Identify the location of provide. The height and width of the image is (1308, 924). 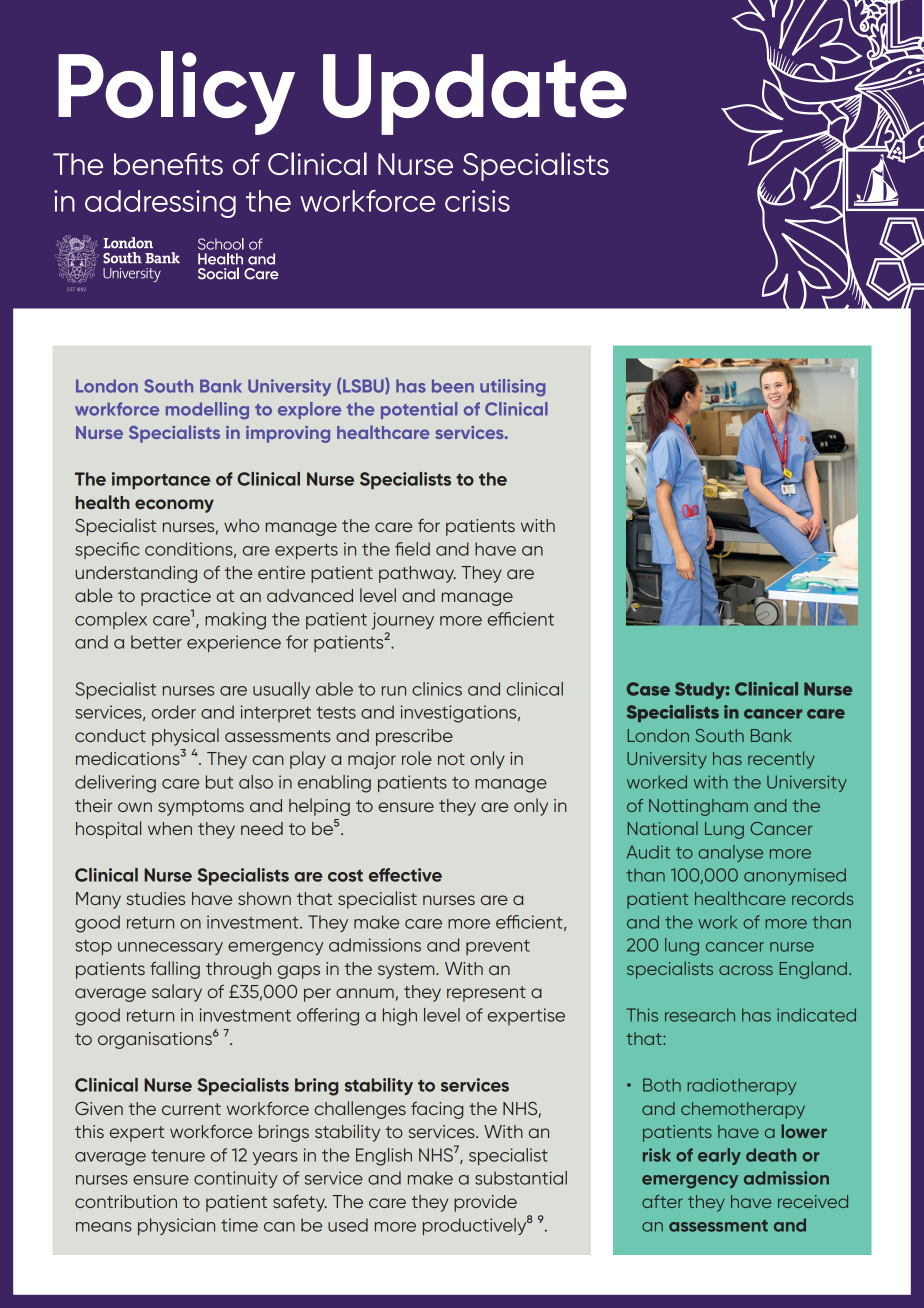
(485, 1203).
